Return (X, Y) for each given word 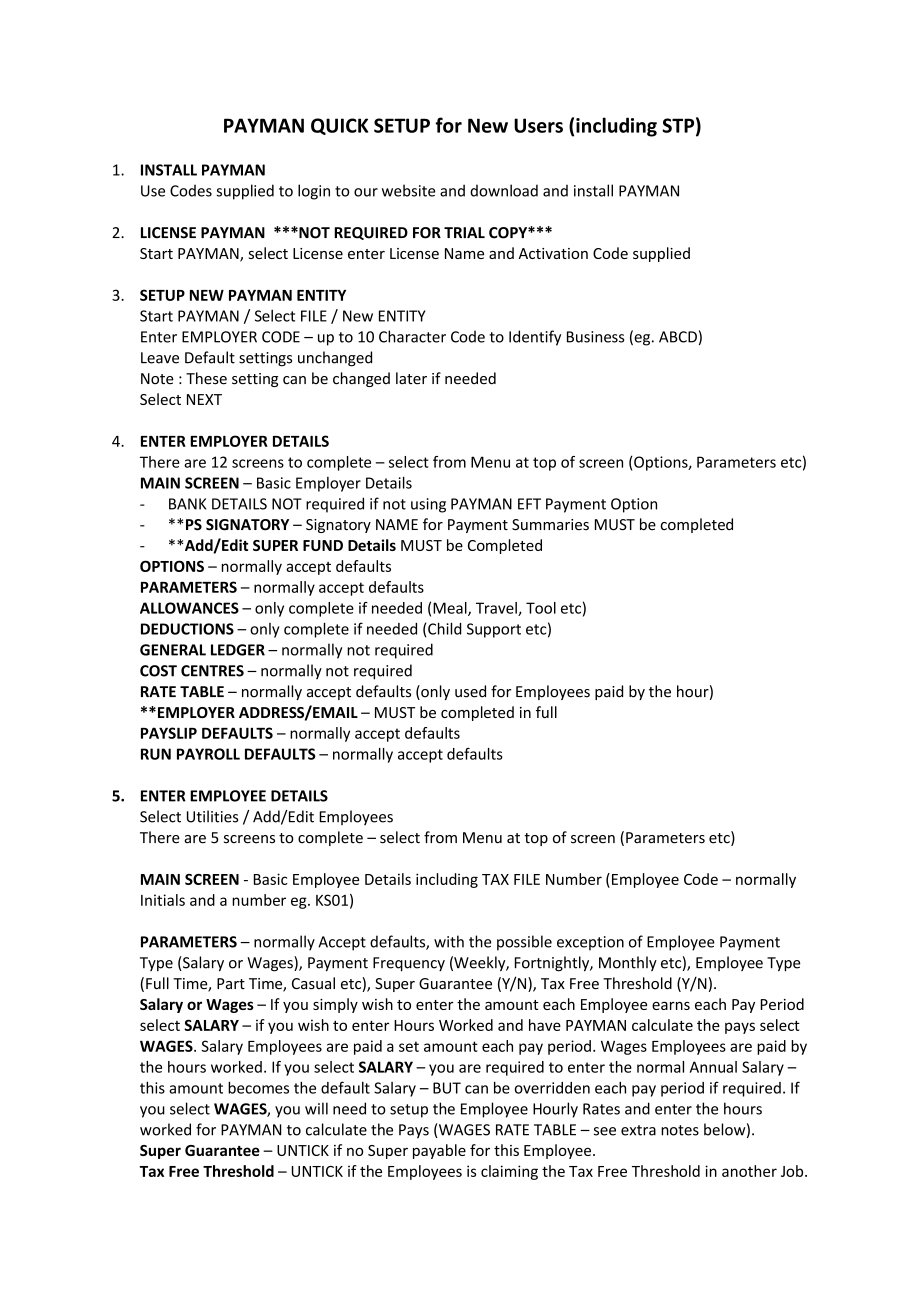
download (504, 190)
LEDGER (238, 650)
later (411, 378)
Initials (163, 900)
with (449, 941)
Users (538, 125)
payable (439, 1151)
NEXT (204, 399)
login (314, 192)
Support (494, 630)
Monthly (628, 963)
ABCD (678, 337)
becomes (258, 1087)
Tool (541, 608)
